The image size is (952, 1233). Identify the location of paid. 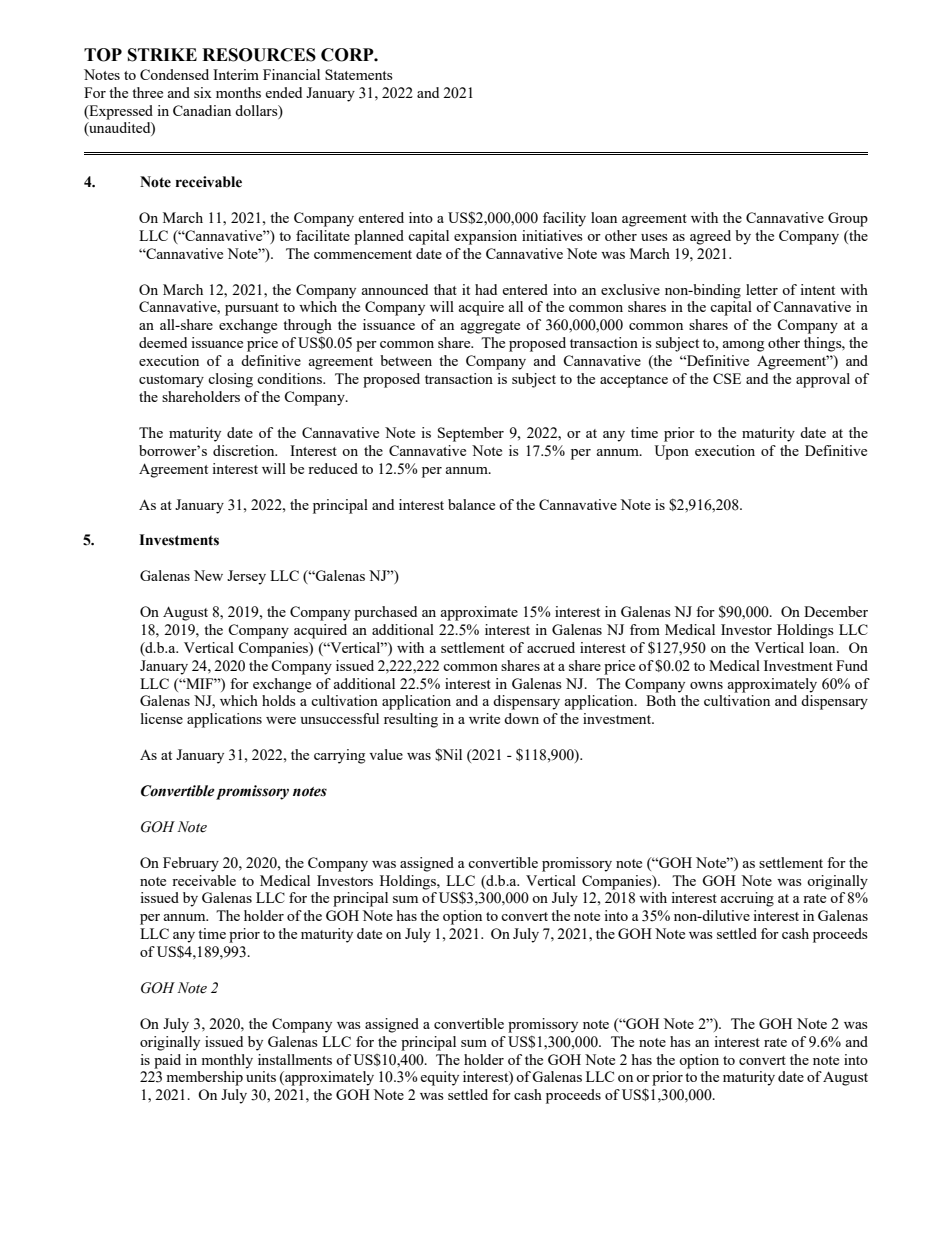
(167, 1061).
